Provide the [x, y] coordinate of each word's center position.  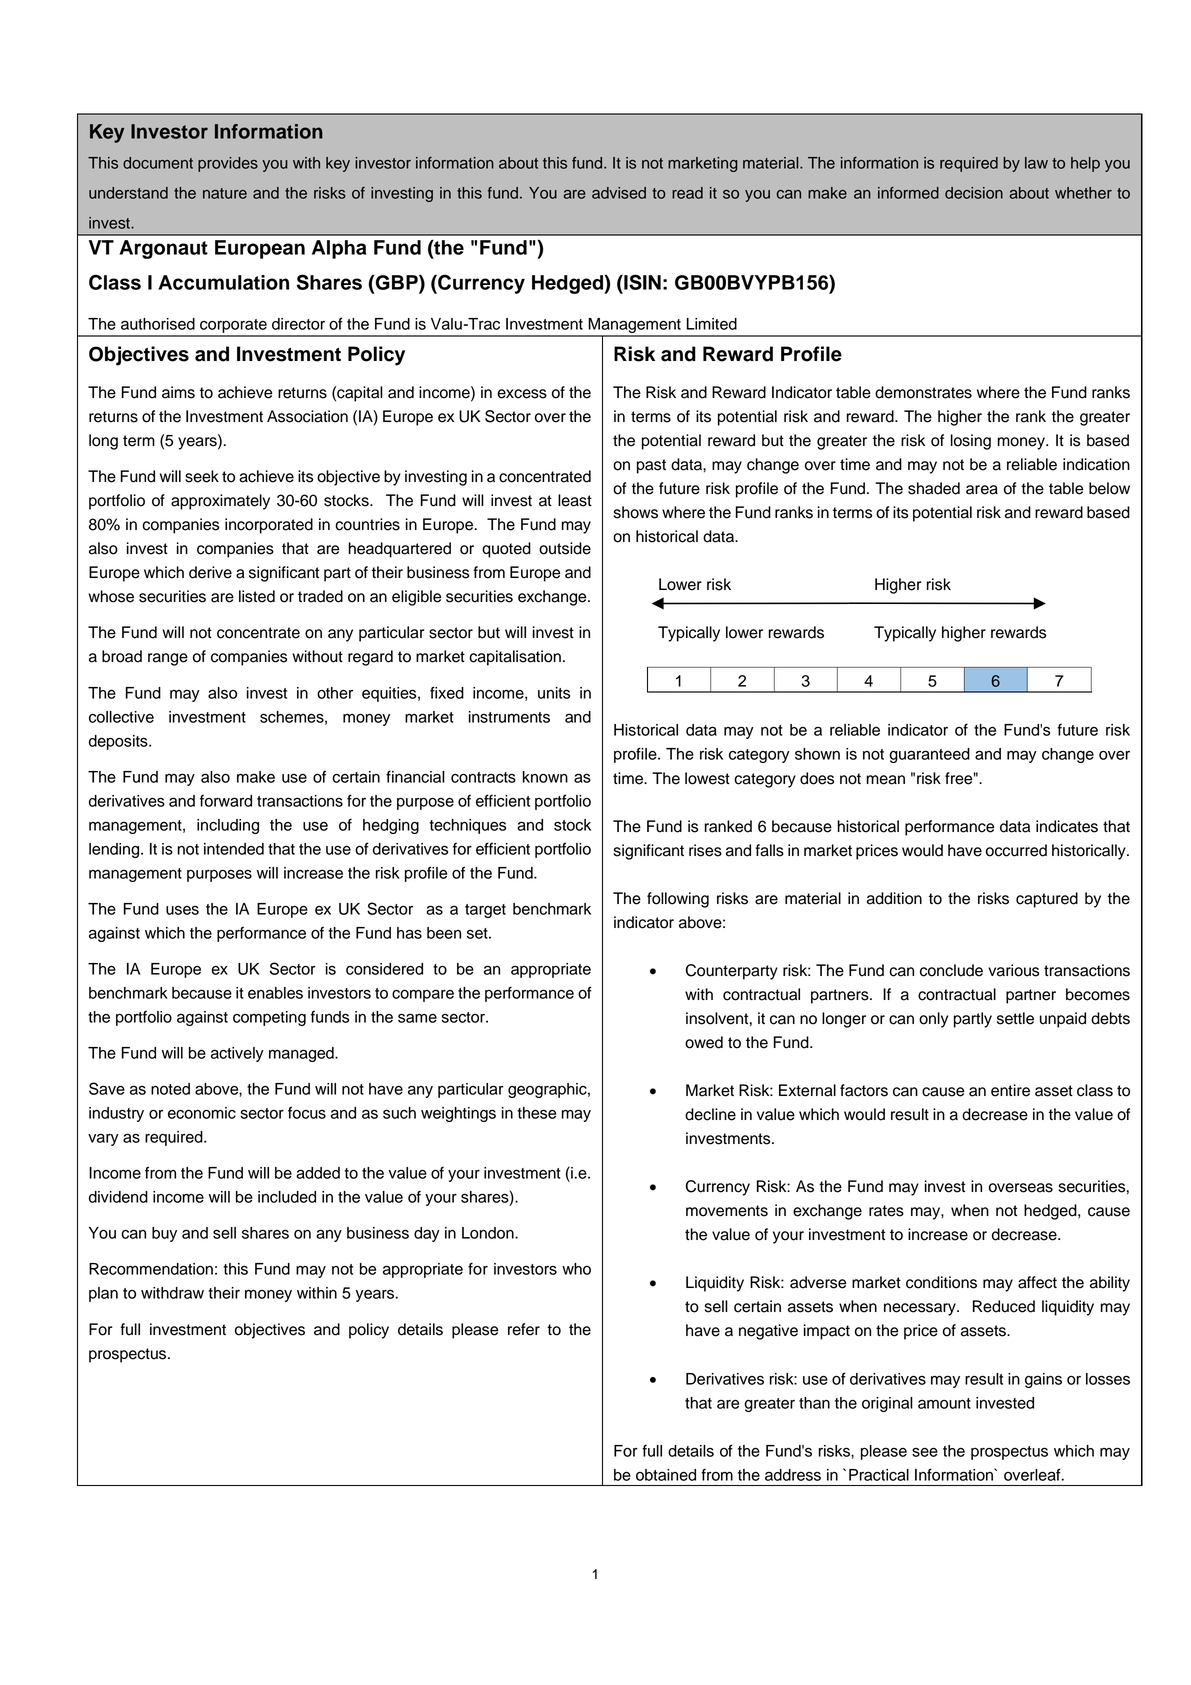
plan [103, 1294]
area [982, 490]
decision [974, 193]
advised [619, 193]
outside [565, 548]
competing [269, 1018]
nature [225, 193]
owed [704, 1042]
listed [257, 596]
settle [1015, 1018]
